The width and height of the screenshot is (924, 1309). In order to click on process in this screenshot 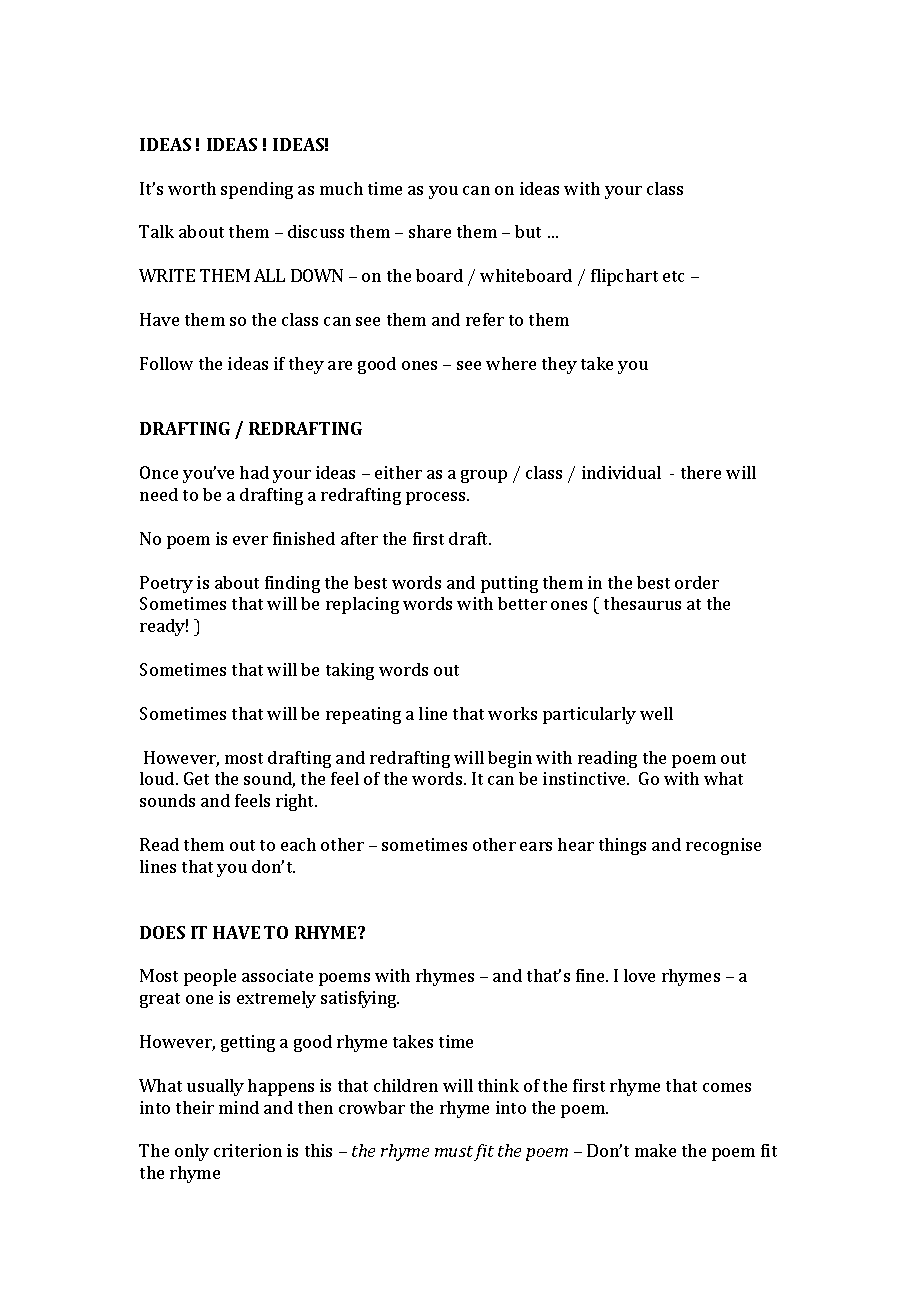, I will do `click(437, 498)`.
